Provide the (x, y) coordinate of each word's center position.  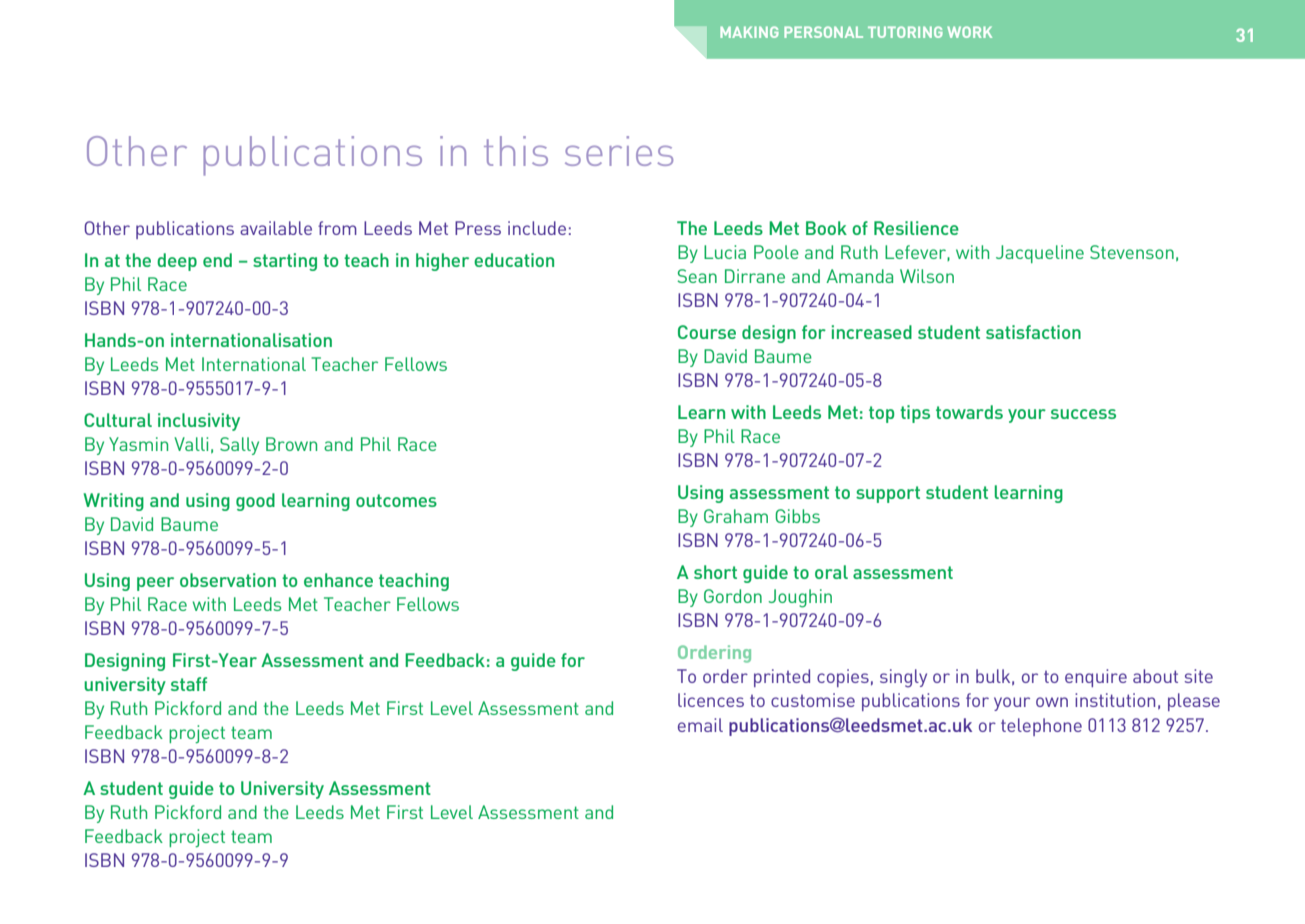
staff (189, 684)
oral (831, 572)
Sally (239, 446)
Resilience (916, 228)
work (969, 32)
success (1083, 414)
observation (228, 580)
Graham (736, 516)
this (516, 151)
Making (749, 32)
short (715, 572)
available (276, 228)
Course (707, 332)
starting (285, 262)
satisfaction (1033, 332)
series (619, 151)
